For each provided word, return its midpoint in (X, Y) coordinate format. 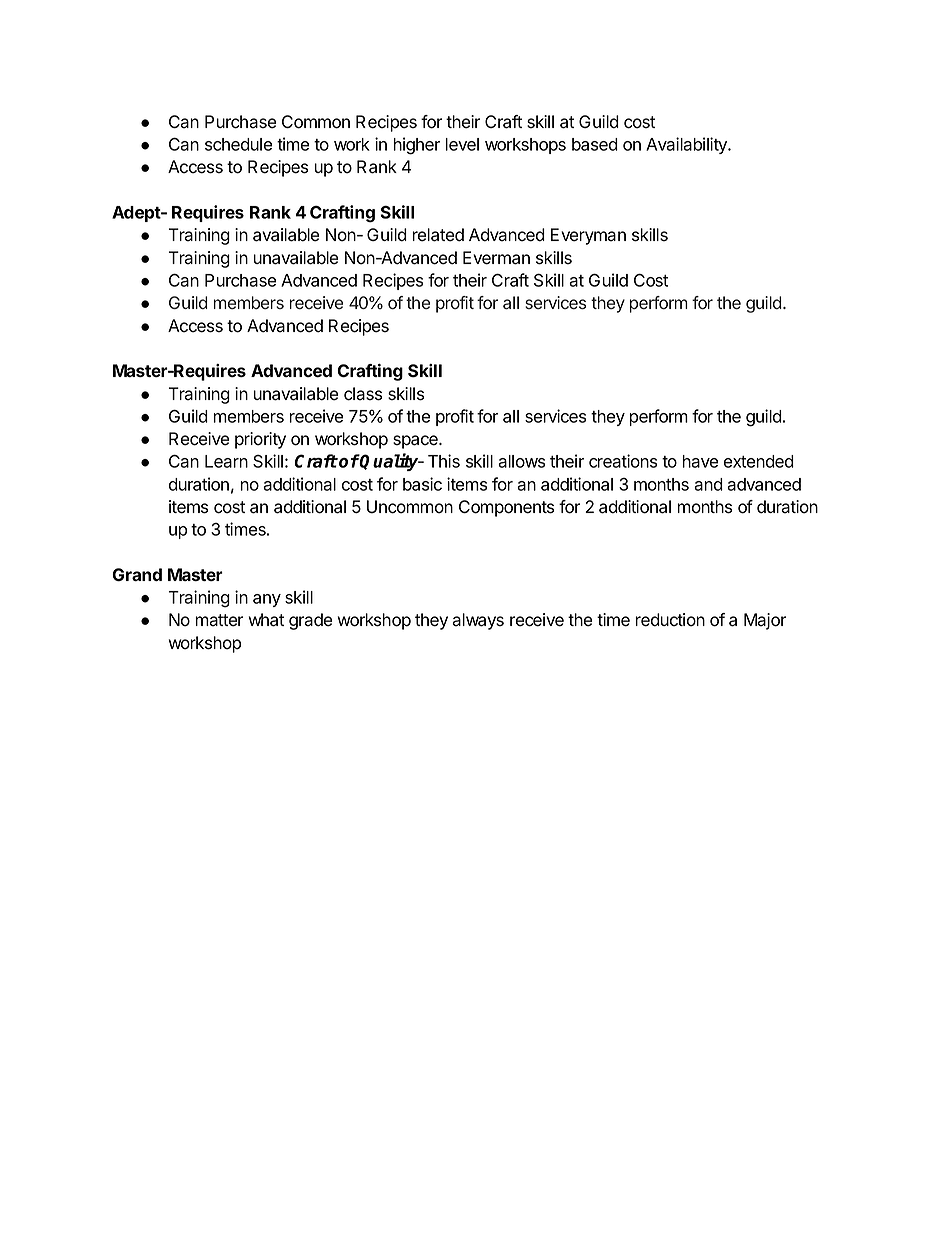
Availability (687, 145)
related (438, 235)
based (595, 144)
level (462, 144)
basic (422, 484)
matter (219, 620)
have (700, 461)
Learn (226, 461)
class (363, 394)
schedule (239, 144)
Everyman (588, 236)
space (416, 442)
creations (623, 461)
